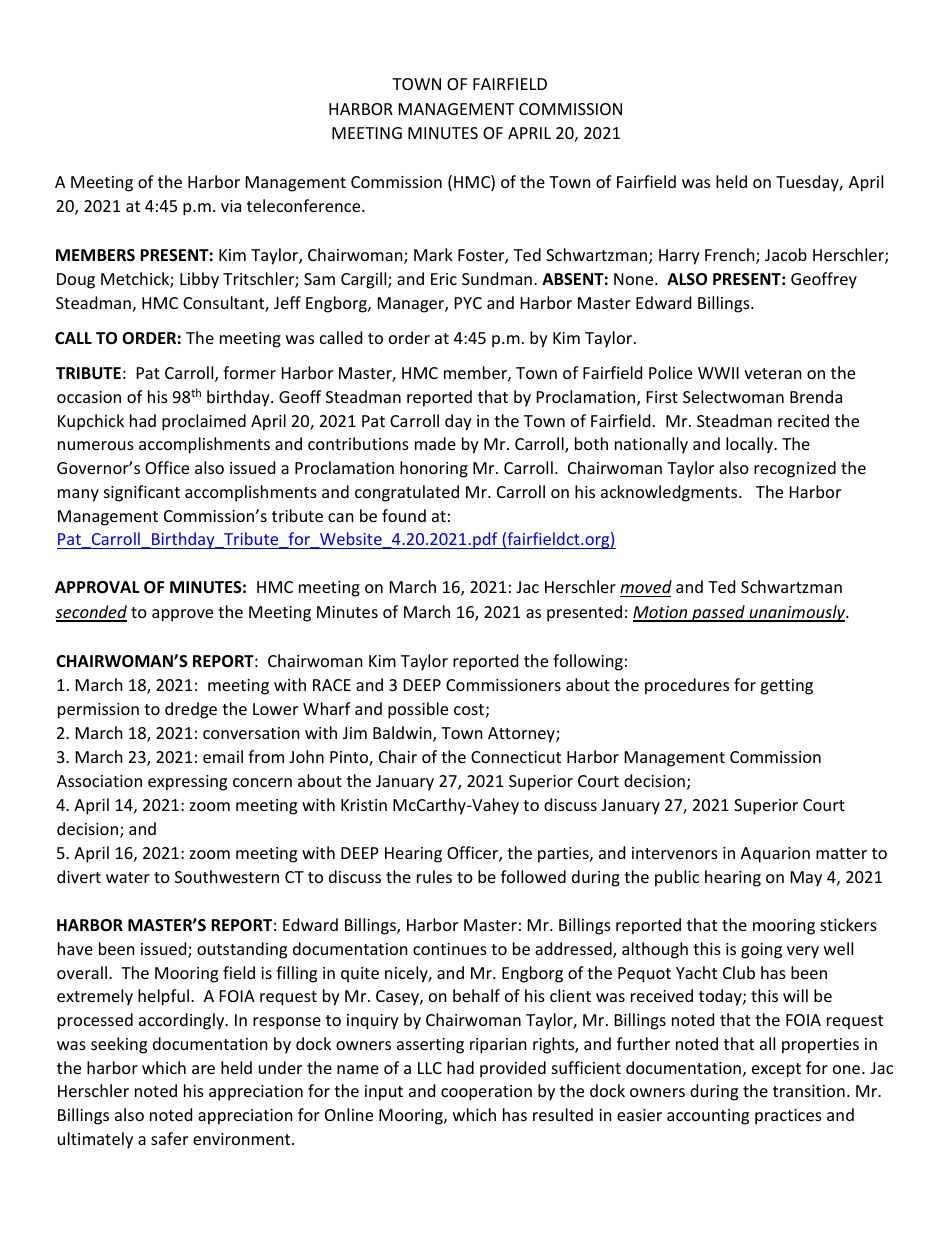 This image has height=1233, width=952. I want to click on found, so click(404, 515).
